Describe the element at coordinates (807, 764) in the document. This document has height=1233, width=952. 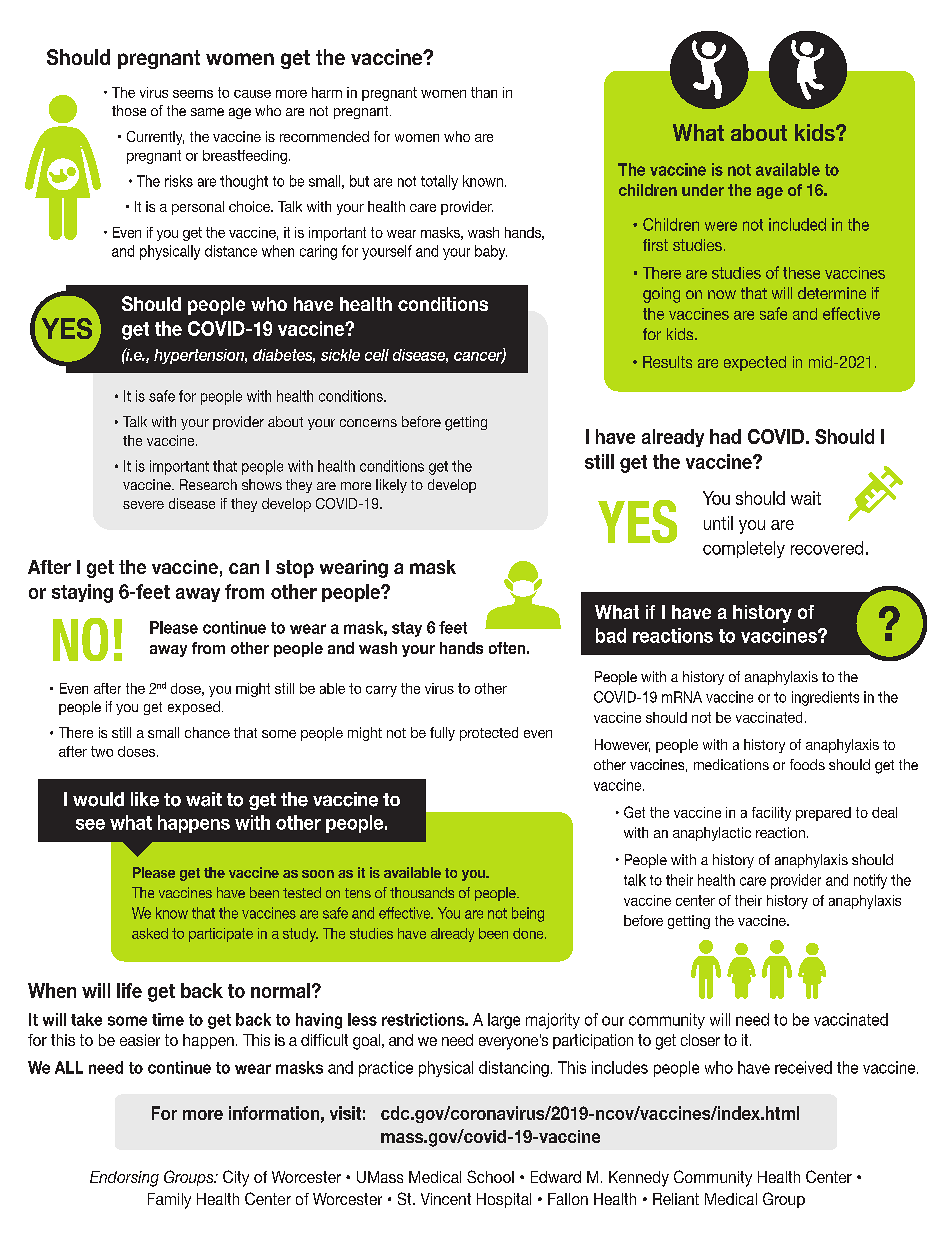
I see `foods` at that location.
